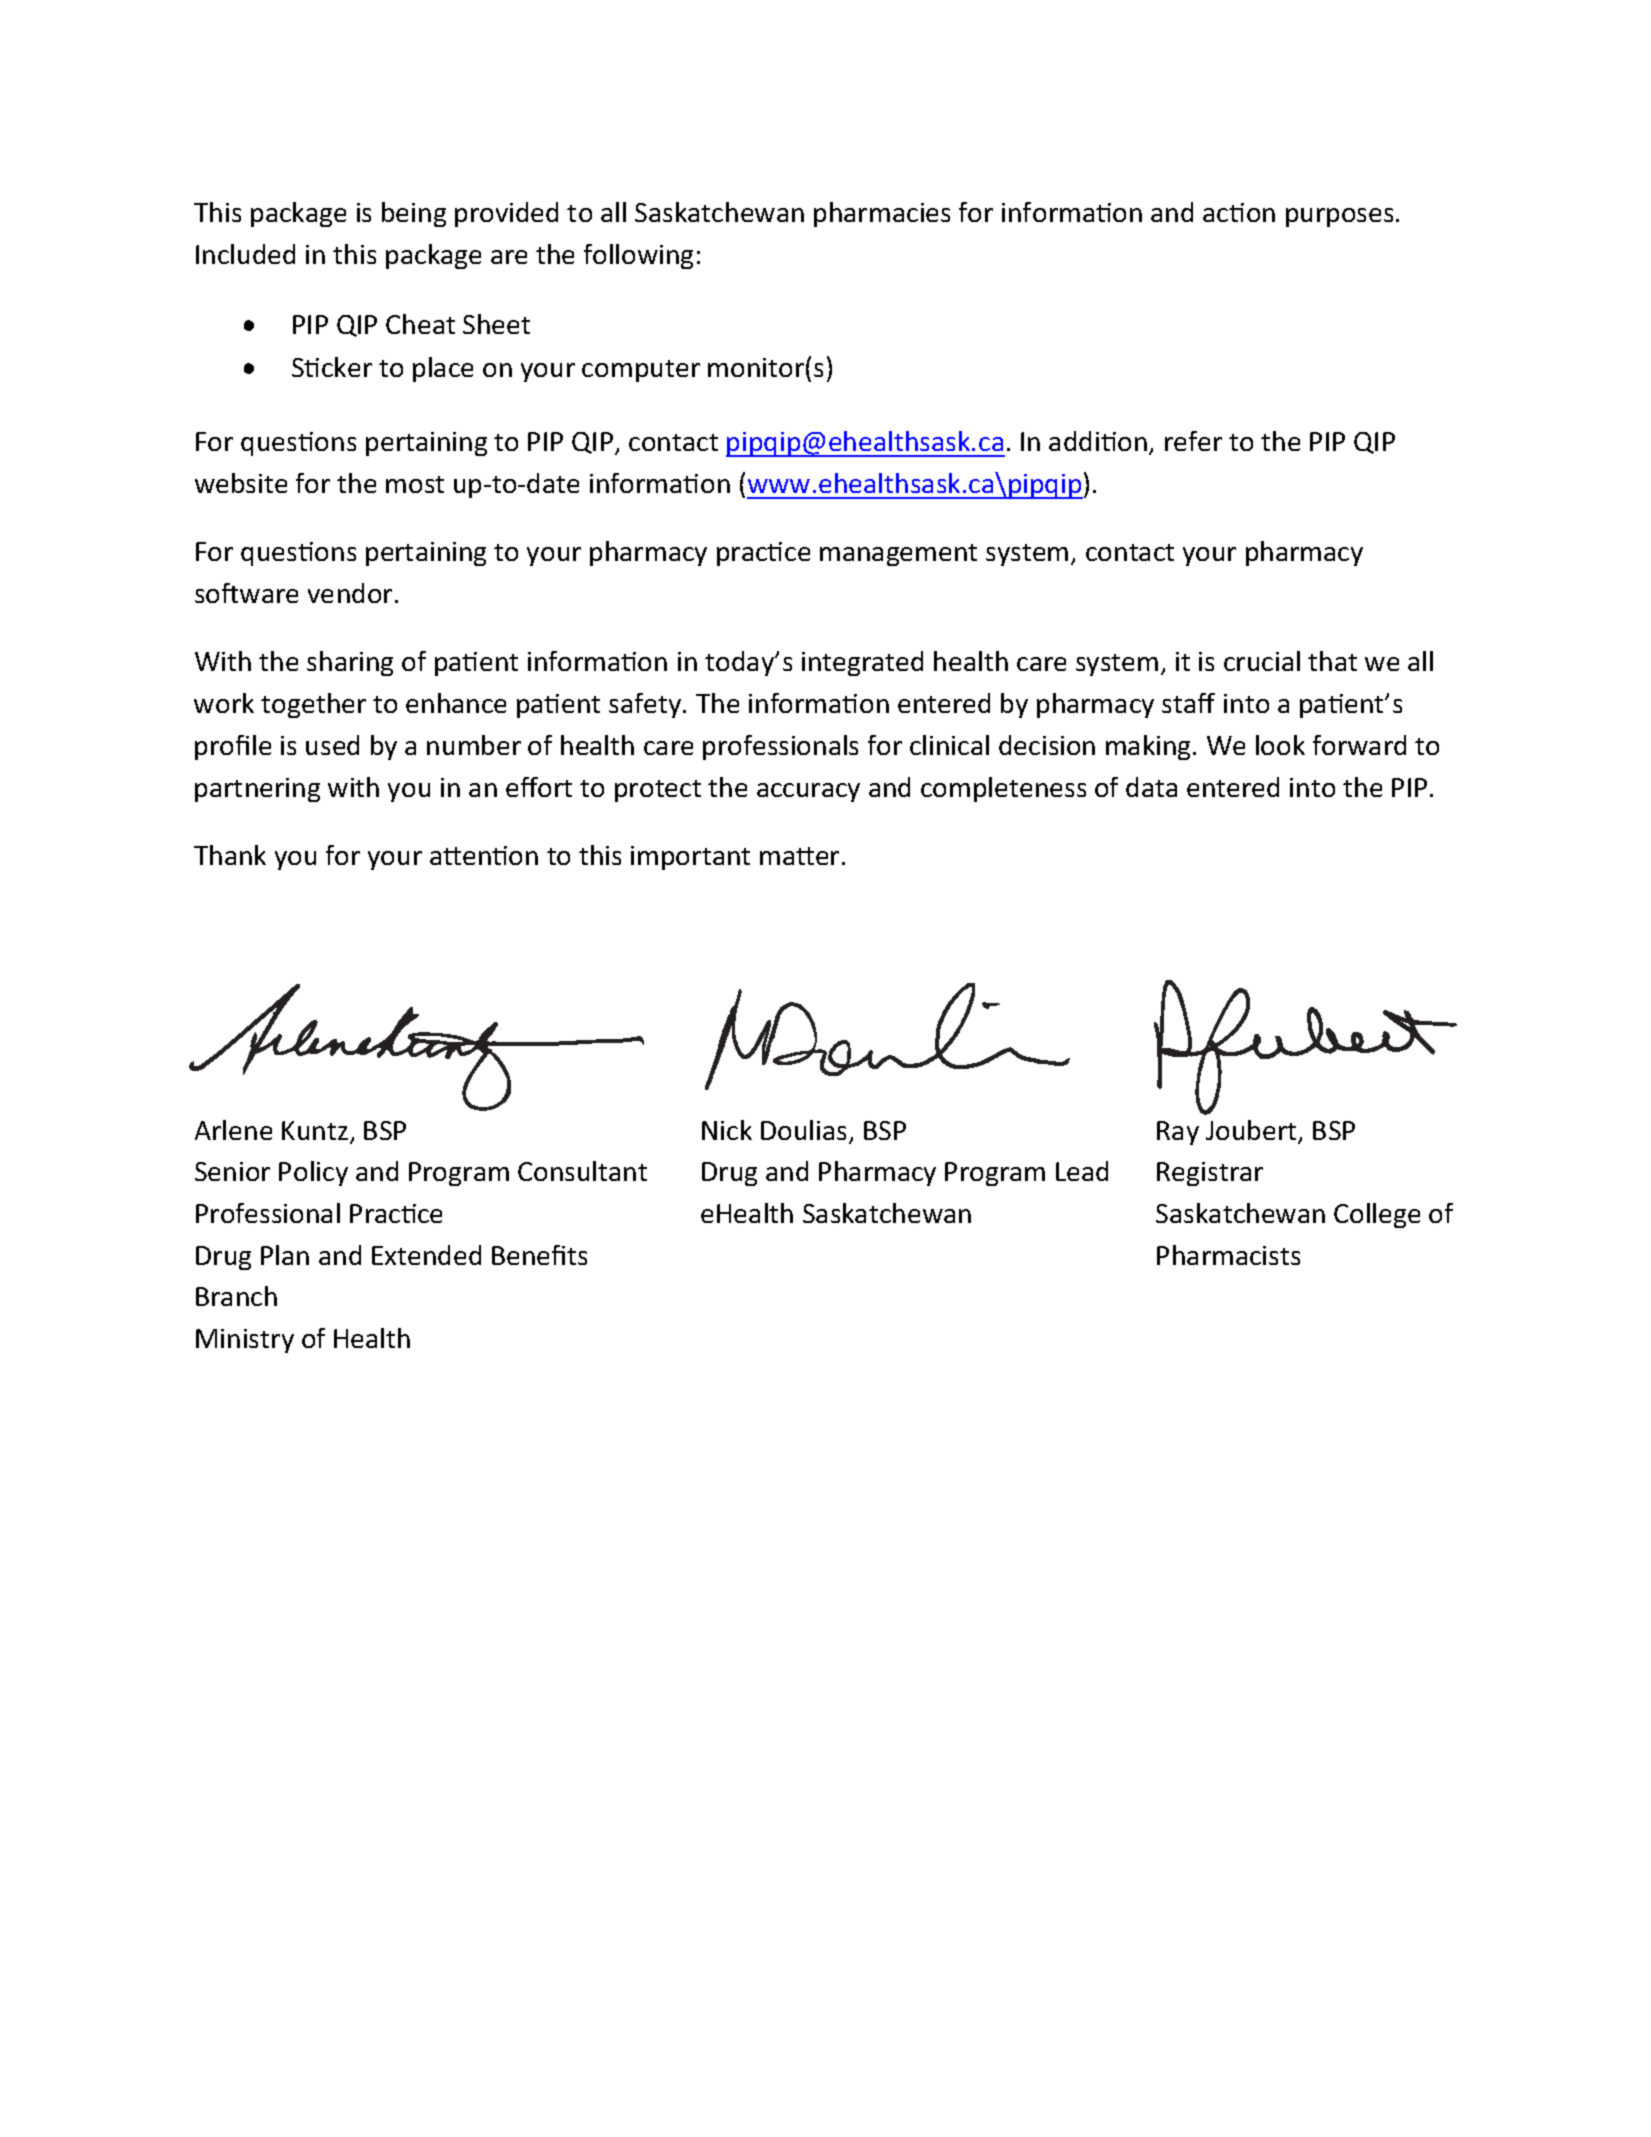  I want to click on Joubert, so click(1252, 1131).
